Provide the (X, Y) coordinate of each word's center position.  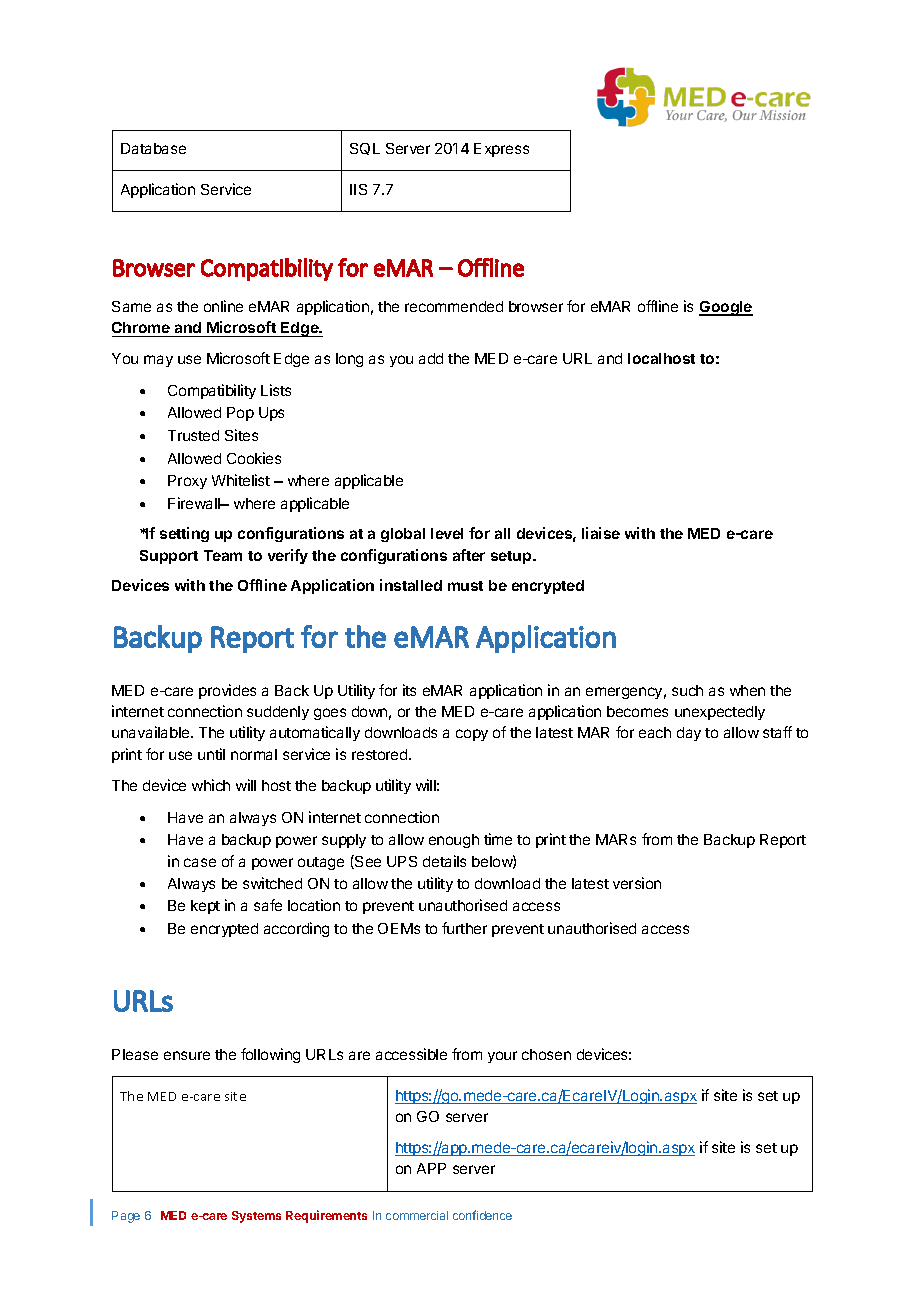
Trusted (193, 435)
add (431, 358)
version (637, 883)
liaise (601, 533)
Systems (256, 1217)
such (687, 690)
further (464, 928)
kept (205, 907)
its (409, 690)
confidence (482, 1215)
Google (726, 308)
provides (227, 691)
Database (153, 148)
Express (501, 150)
